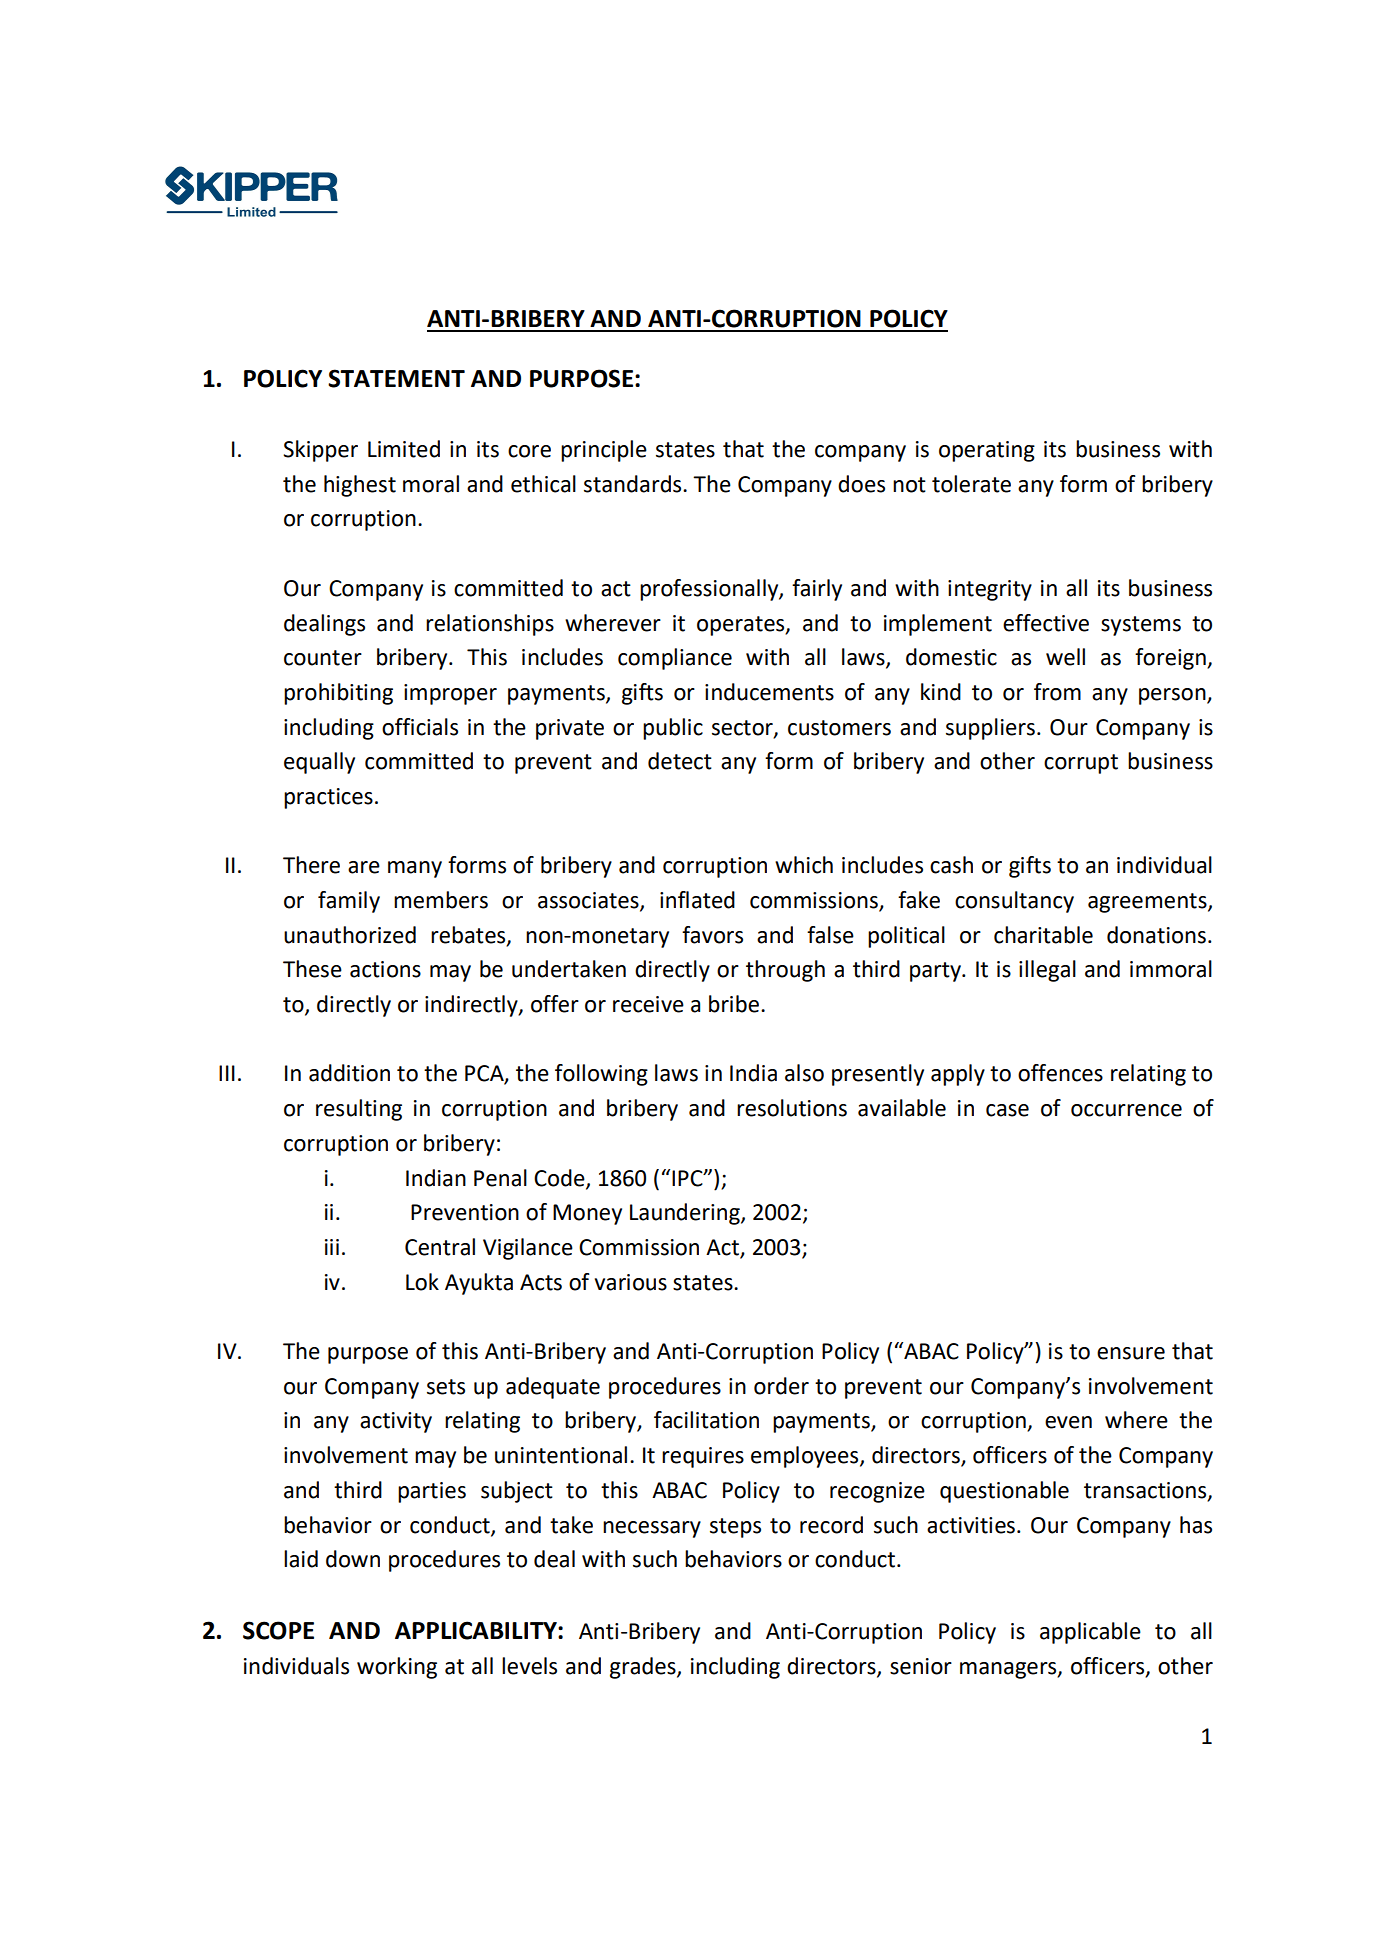  Describe the element at coordinates (1131, 1353) in the image. I see `ensure` at that location.
